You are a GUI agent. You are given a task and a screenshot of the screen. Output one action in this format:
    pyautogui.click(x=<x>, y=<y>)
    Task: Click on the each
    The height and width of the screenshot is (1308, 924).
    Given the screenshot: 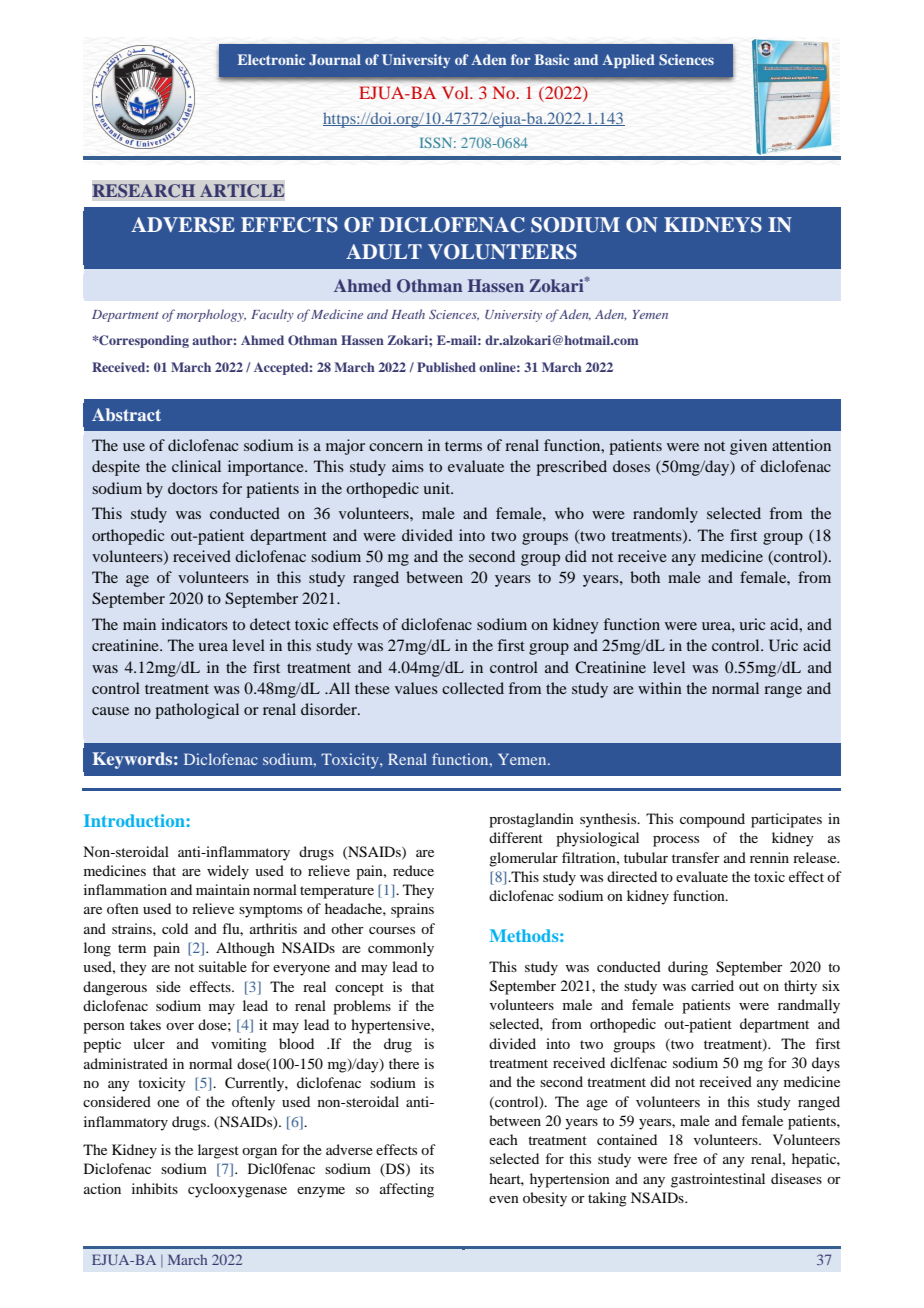 What is the action you would take?
    pyautogui.click(x=503, y=1139)
